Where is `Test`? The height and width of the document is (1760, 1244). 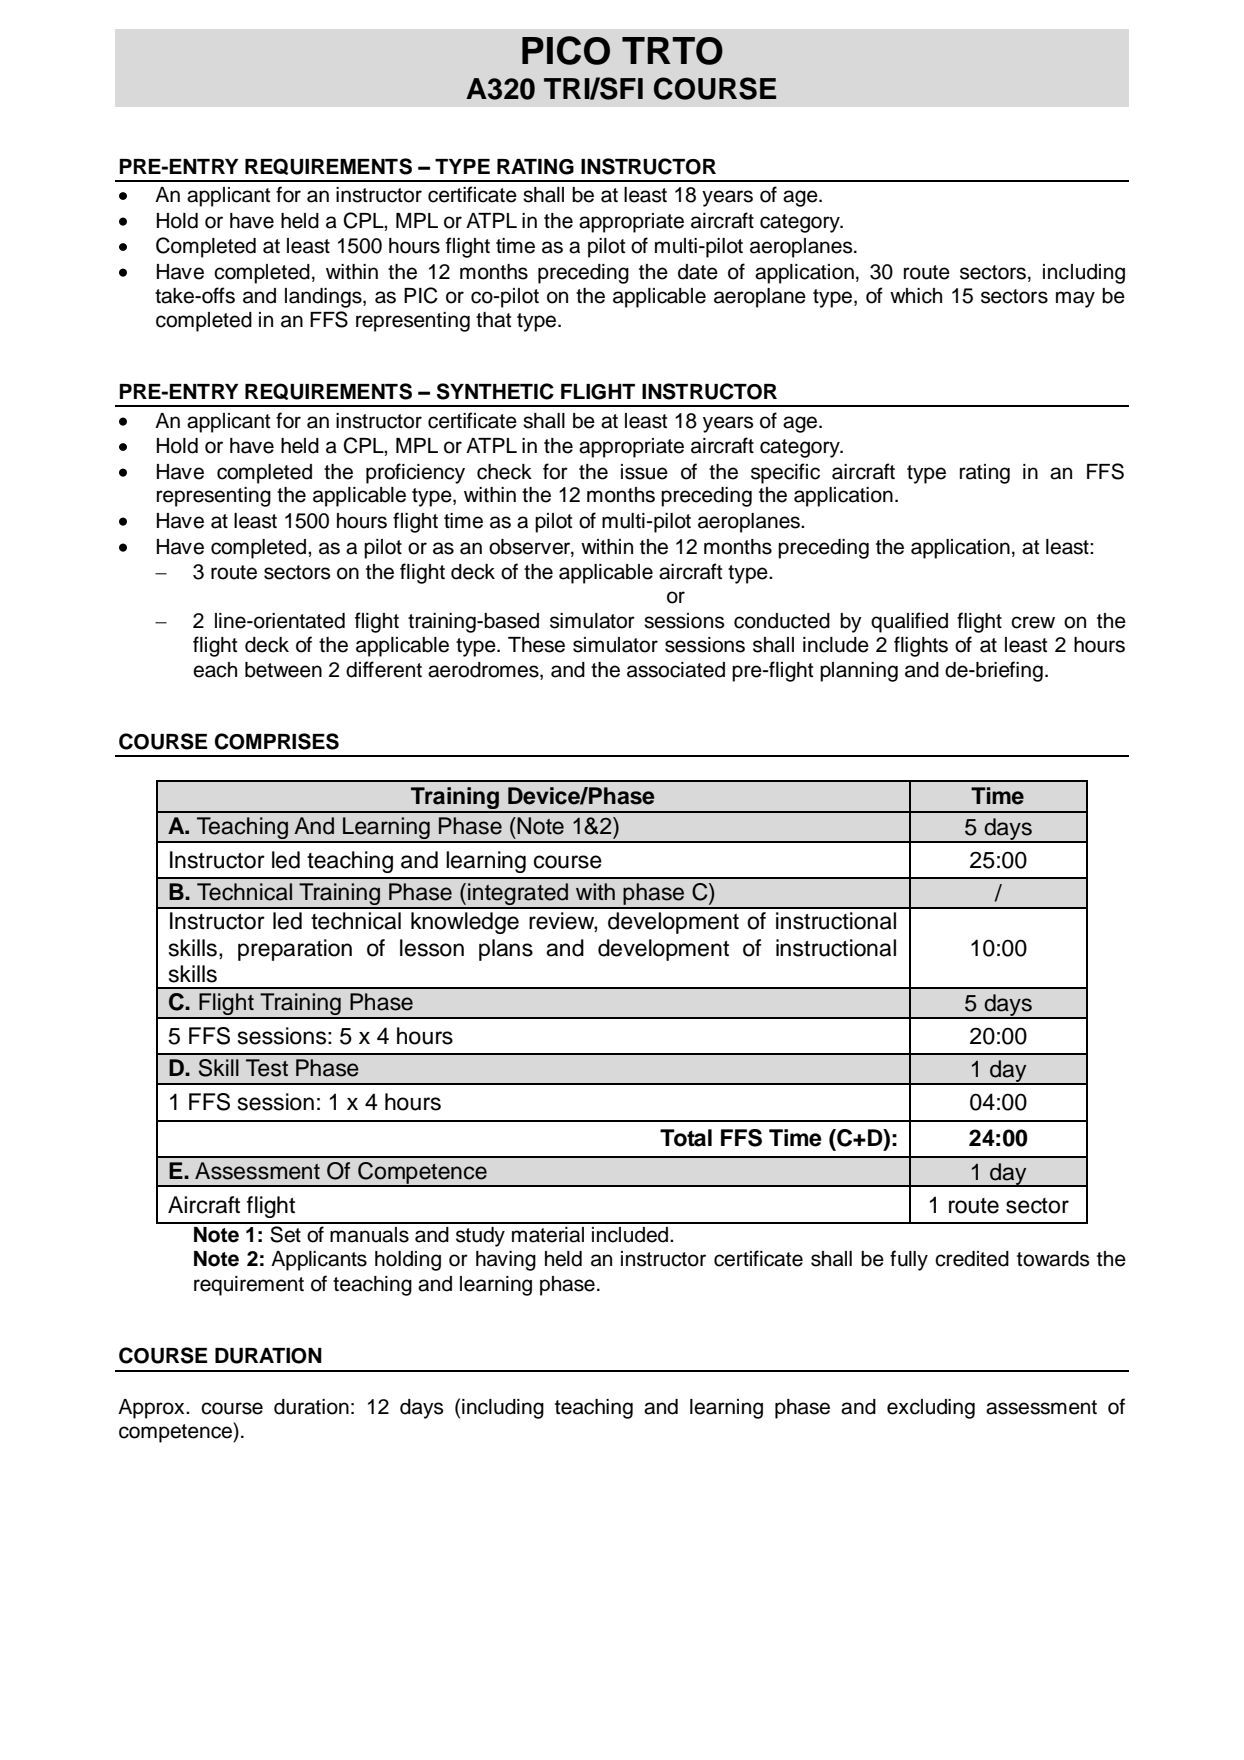 Test is located at coordinates (267, 1068).
